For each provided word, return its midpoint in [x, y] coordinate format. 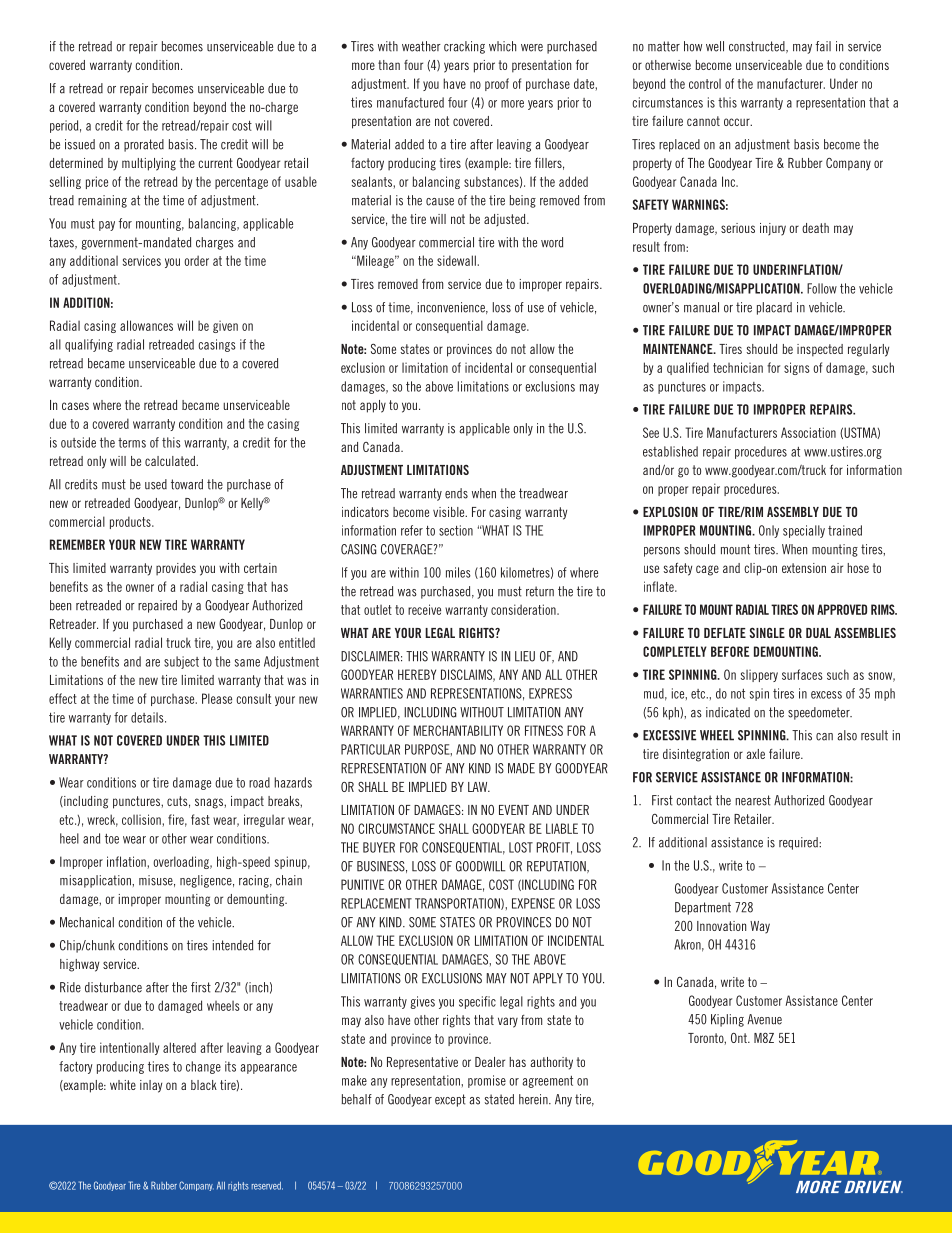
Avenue [765, 1019]
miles [458, 572]
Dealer [490, 1062]
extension [804, 568]
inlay [151, 1086]
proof [497, 84]
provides [176, 569]
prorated [144, 145]
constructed [758, 47]
